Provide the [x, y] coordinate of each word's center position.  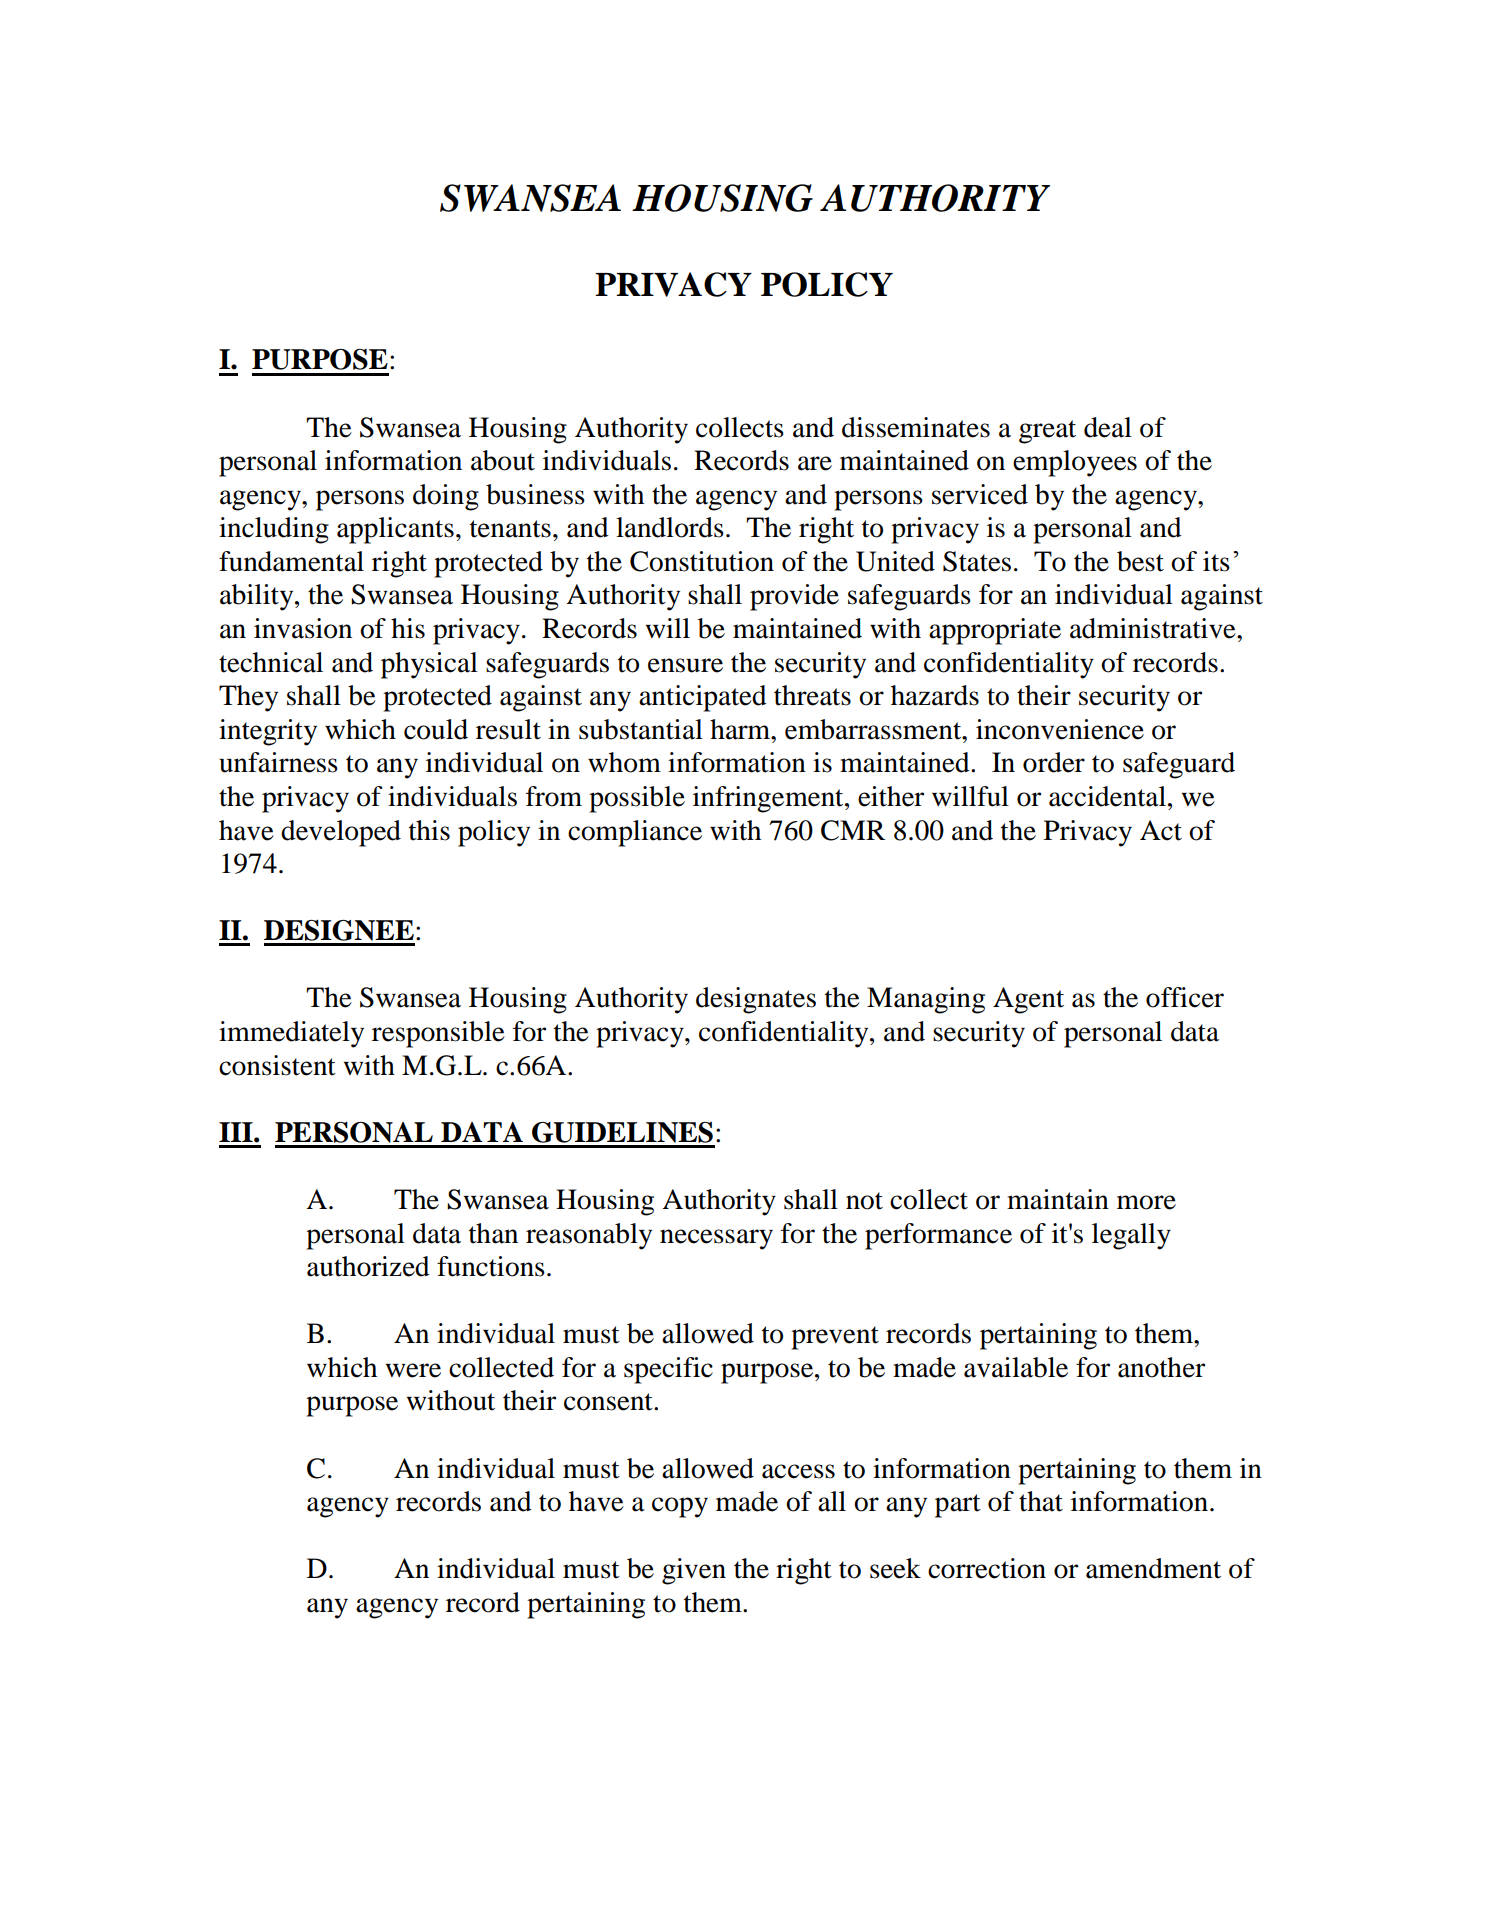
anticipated [703, 698]
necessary [716, 1239]
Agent [1028, 1000]
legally [1131, 1236]
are [815, 463]
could [436, 729]
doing [446, 497]
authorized [368, 1266]
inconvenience [1060, 729]
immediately [291, 1034]
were [413, 1370]
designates [756, 1000]
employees [1075, 463]
